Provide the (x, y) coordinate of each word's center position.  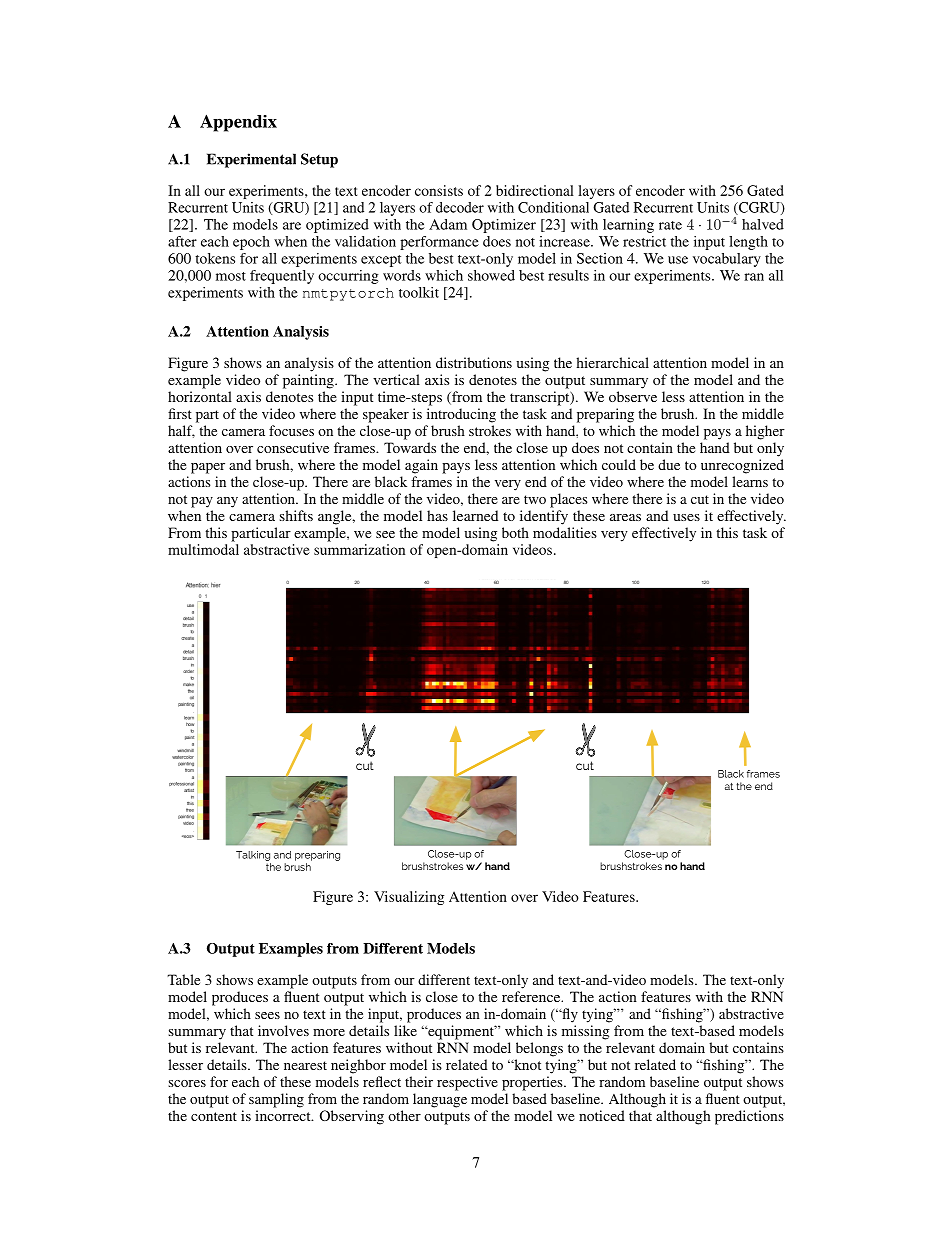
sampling (276, 1100)
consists (439, 190)
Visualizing (409, 898)
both (515, 532)
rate (670, 225)
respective (467, 1083)
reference (532, 996)
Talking (253, 856)
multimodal (203, 549)
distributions (474, 362)
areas (625, 517)
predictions (749, 1117)
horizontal (200, 396)
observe (633, 396)
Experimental (251, 160)
